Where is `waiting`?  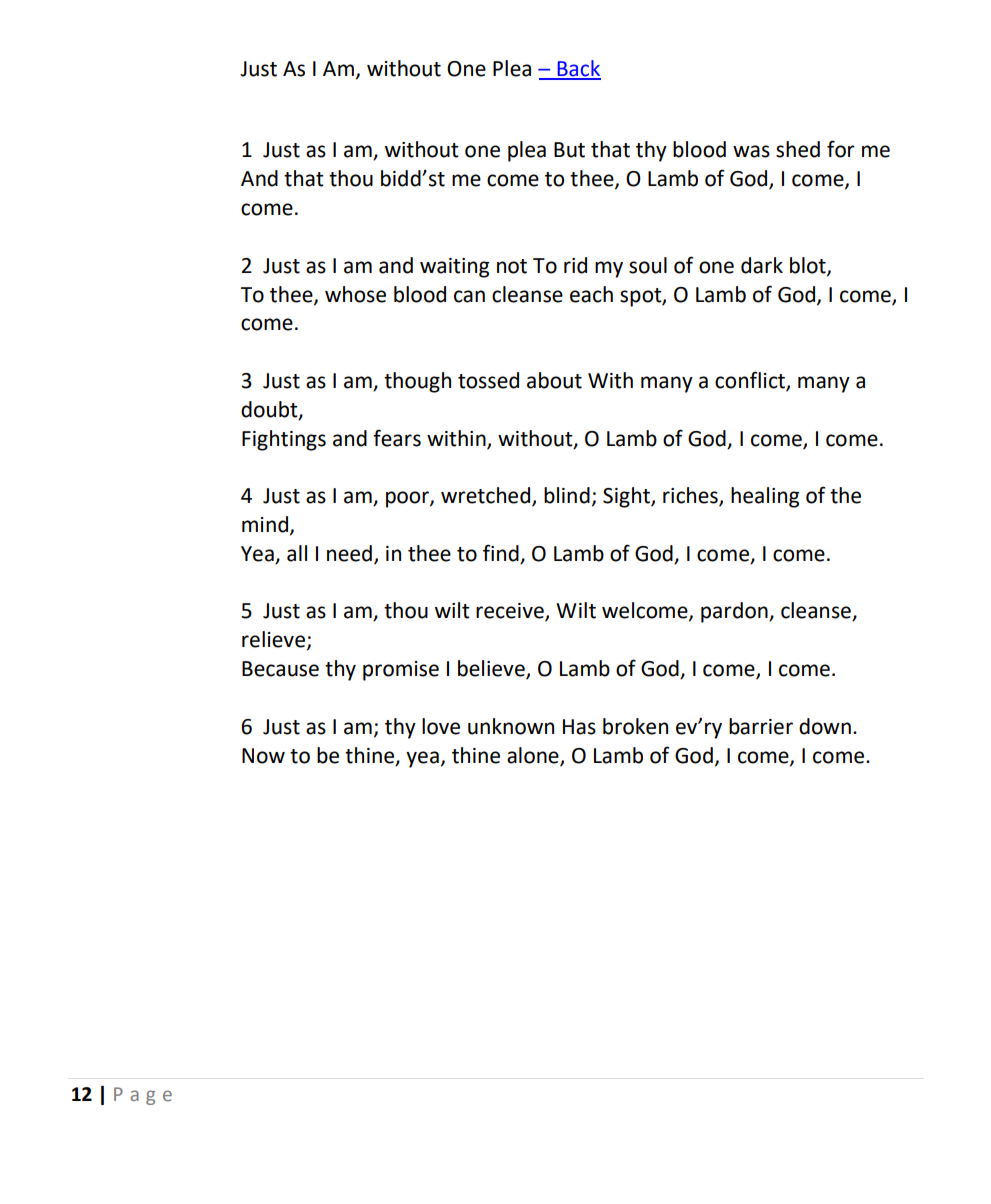
waiting is located at coordinates (454, 268).
